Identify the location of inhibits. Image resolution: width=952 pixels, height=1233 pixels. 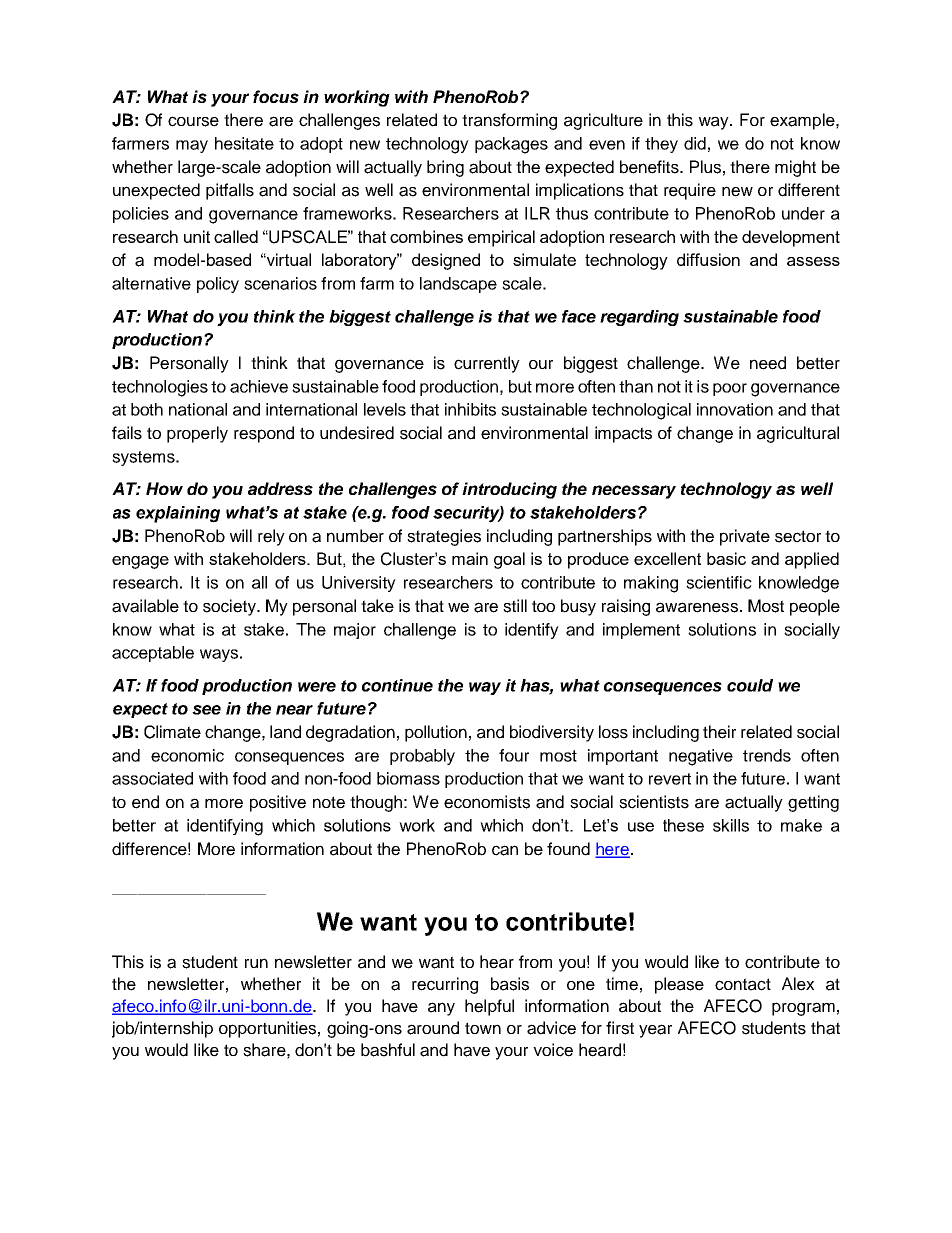
(470, 409).
